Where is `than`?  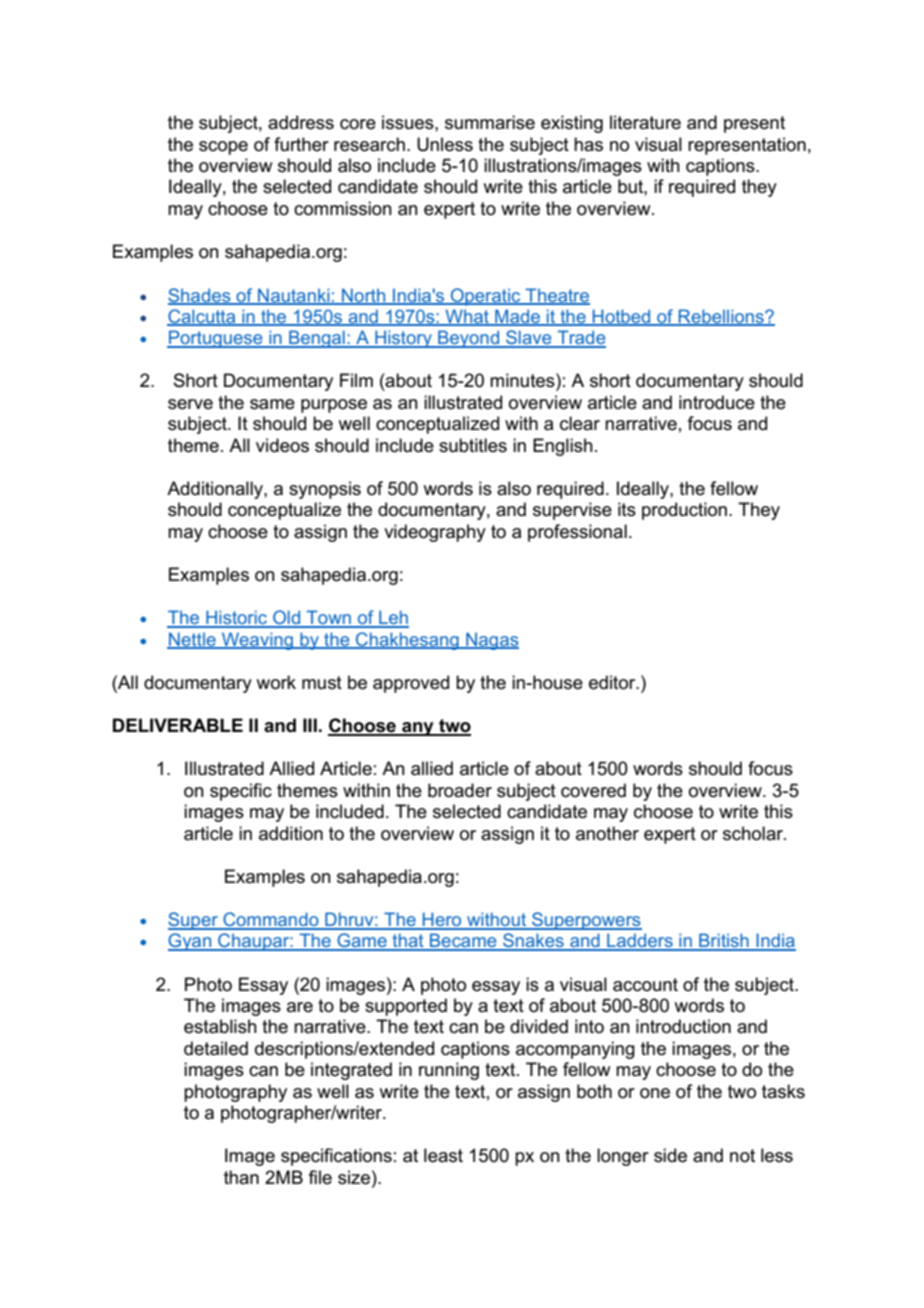
than is located at coordinates (241, 1177).
